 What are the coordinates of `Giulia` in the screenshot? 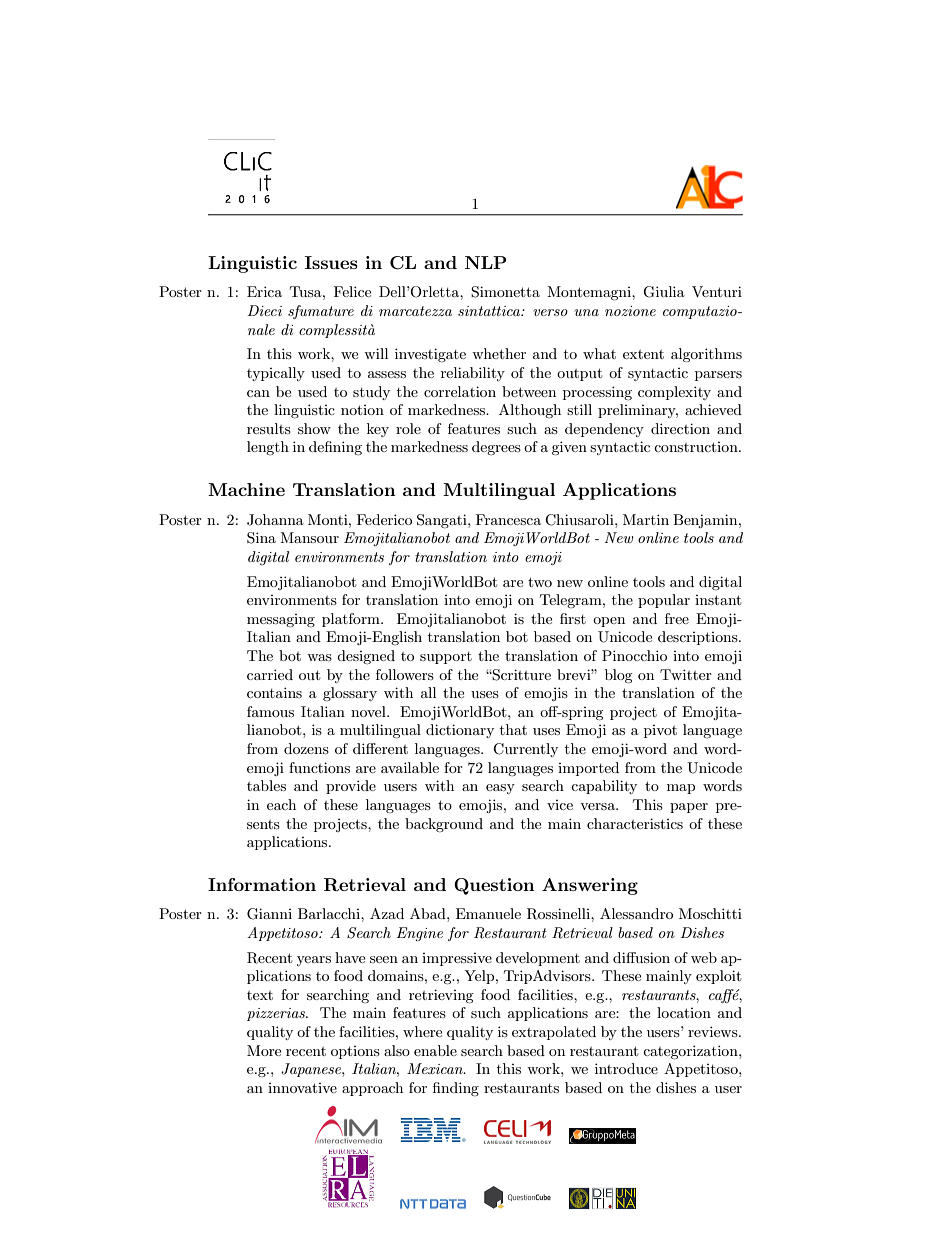 It's located at (664, 292).
